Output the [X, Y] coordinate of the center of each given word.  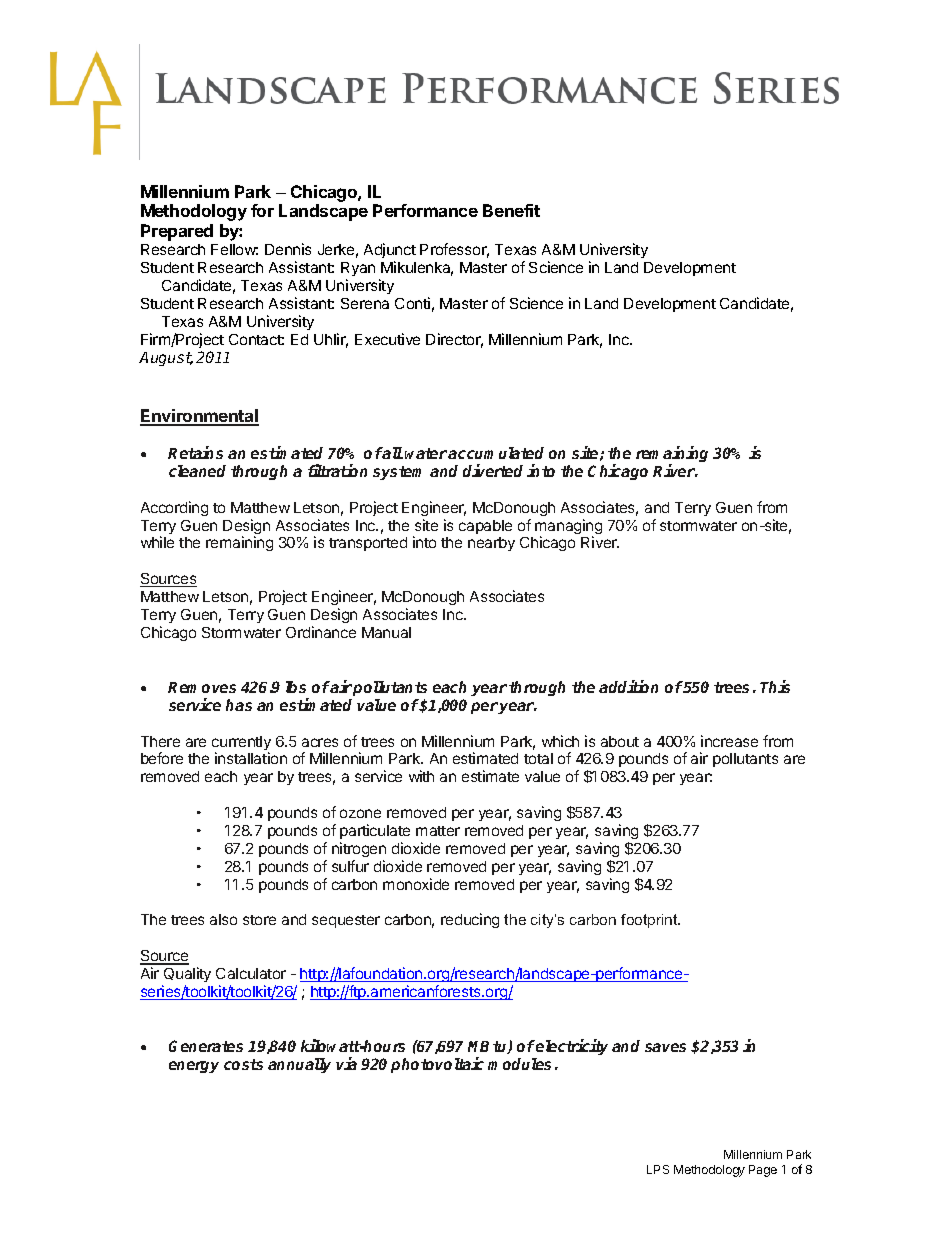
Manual [386, 632]
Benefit [511, 210]
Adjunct [390, 252]
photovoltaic [437, 1065]
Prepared [177, 232]
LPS [658, 1169]
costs [243, 1064]
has [239, 705]
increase [729, 741]
